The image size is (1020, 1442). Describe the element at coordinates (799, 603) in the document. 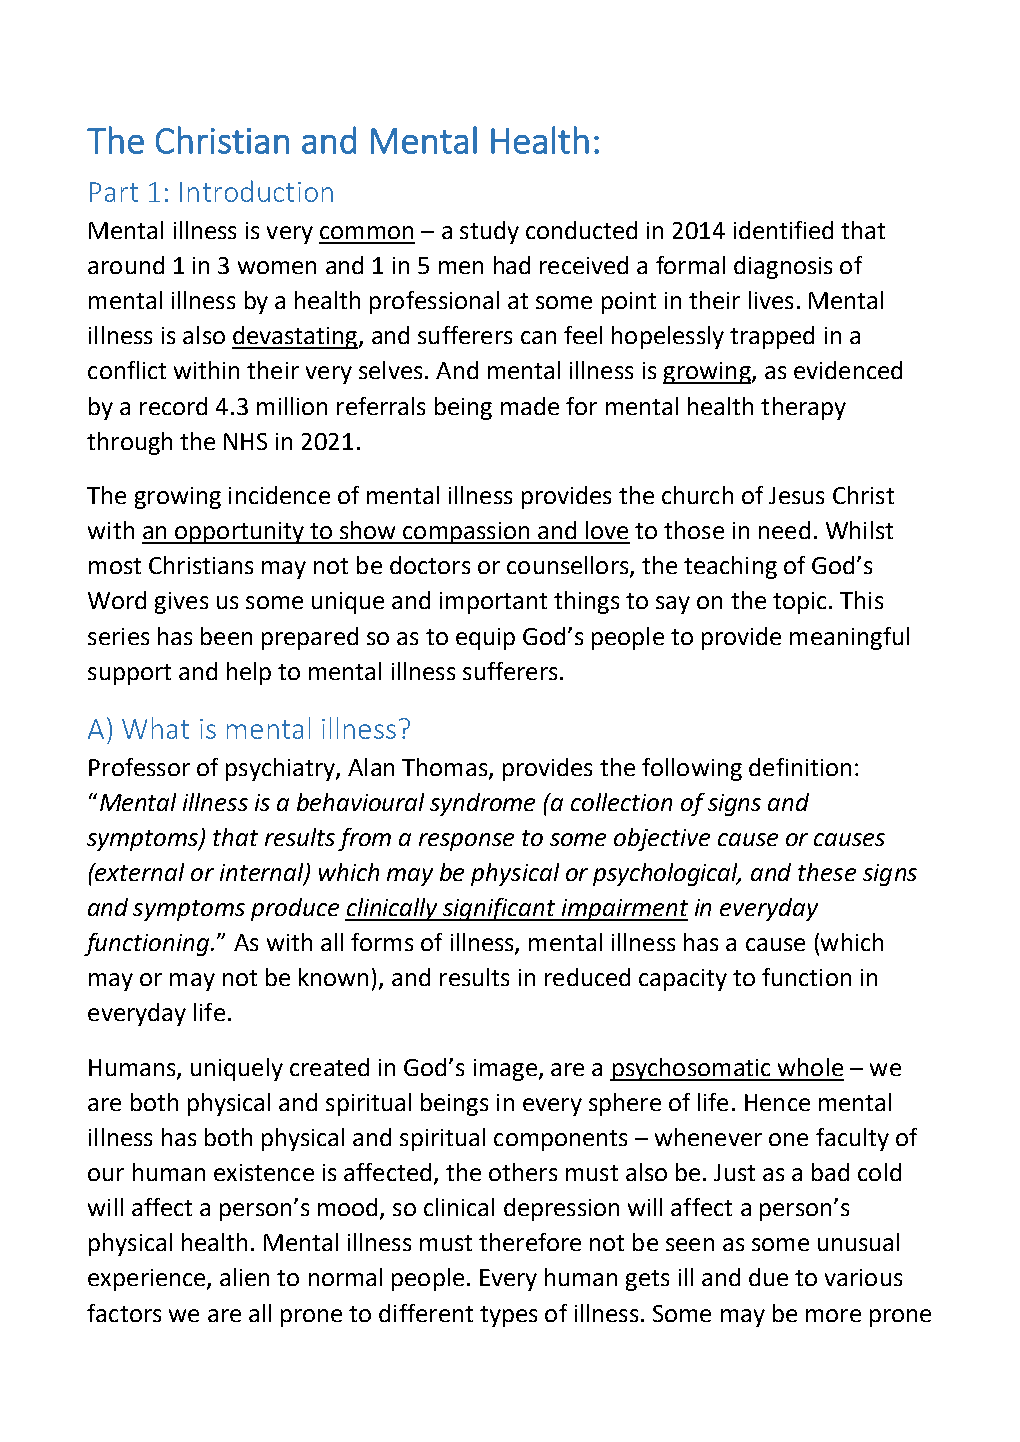

I see `topic` at that location.
